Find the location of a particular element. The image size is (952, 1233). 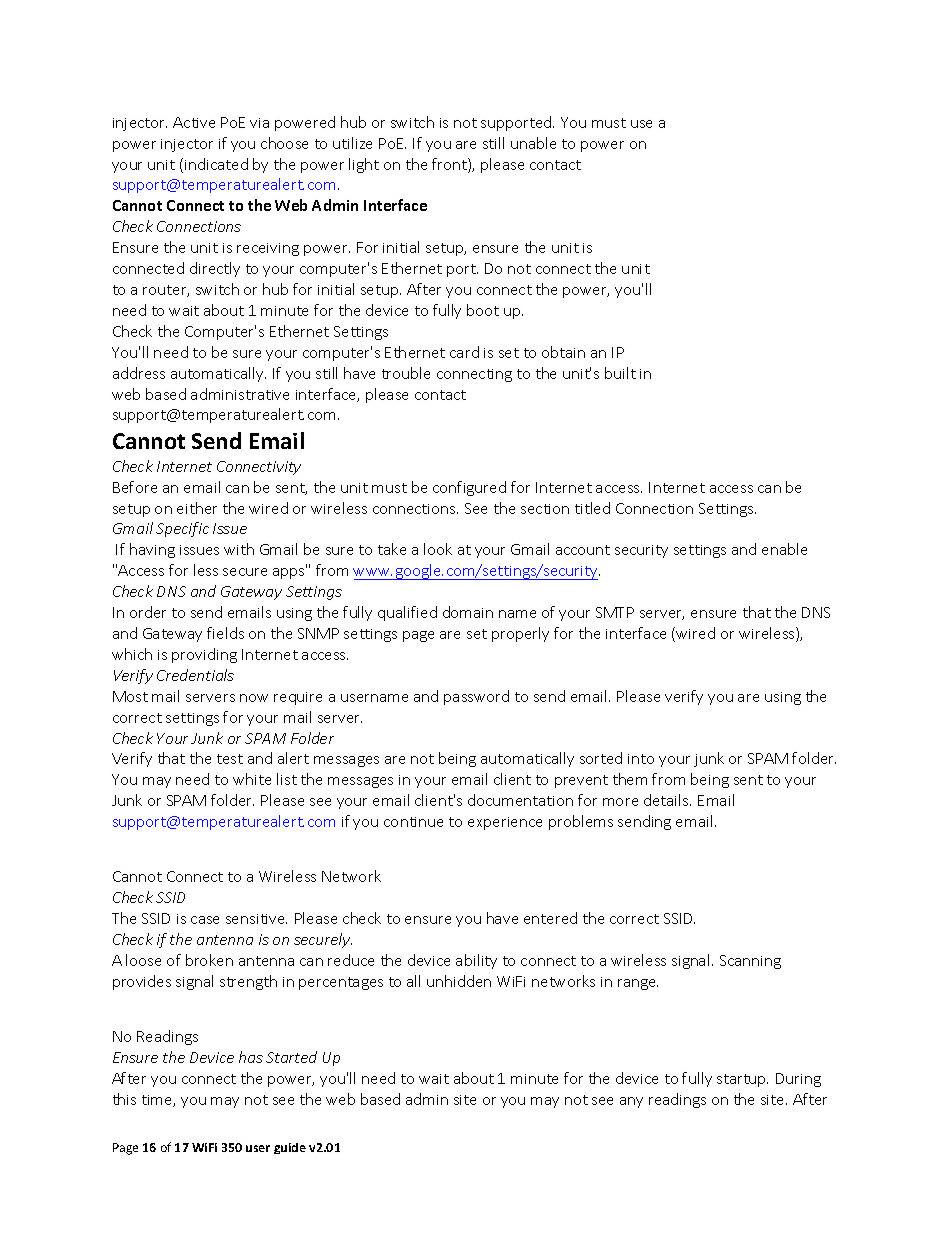

SMTP is located at coordinates (615, 612).
